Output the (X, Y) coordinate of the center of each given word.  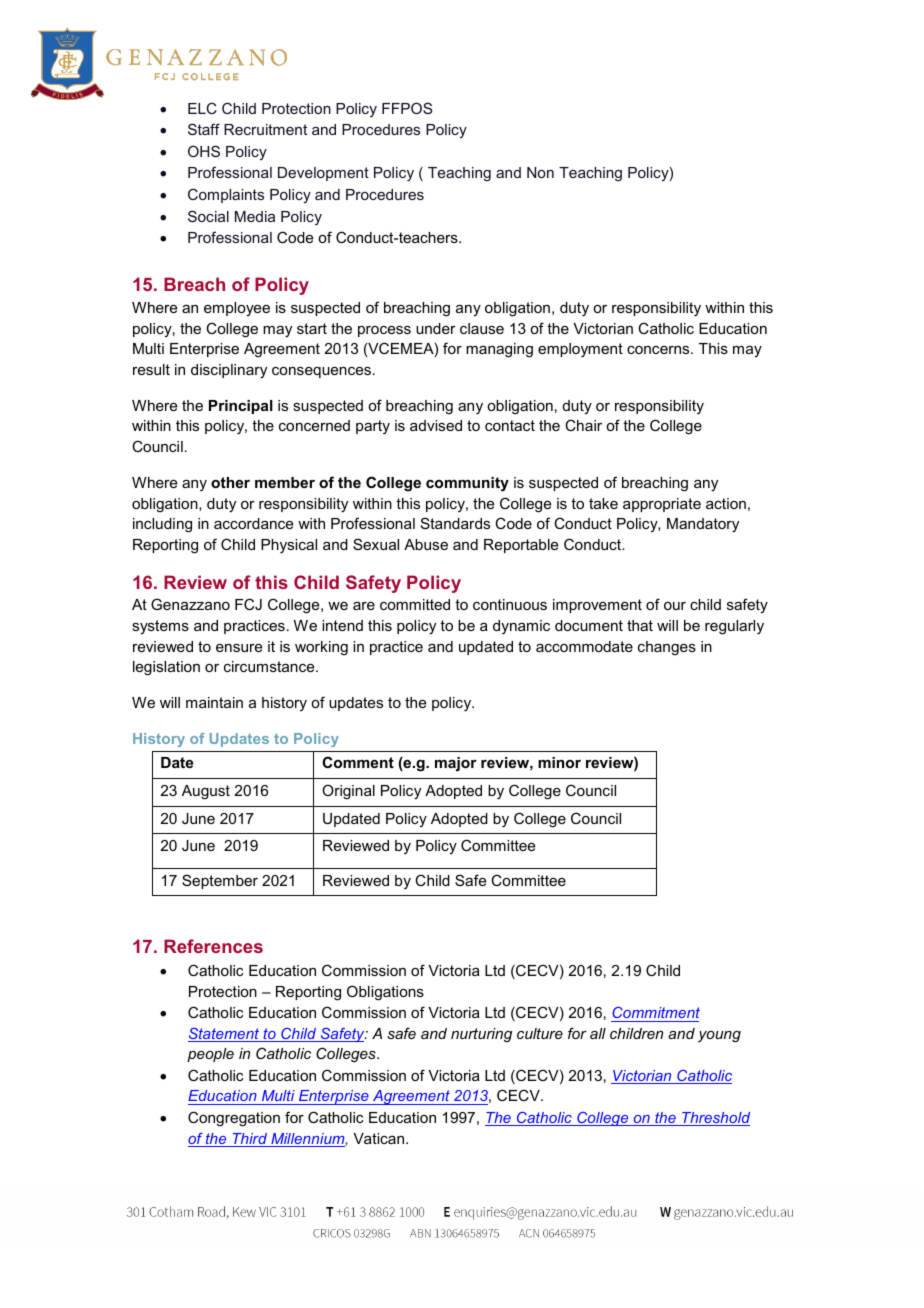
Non (540, 172)
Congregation (234, 1119)
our (675, 606)
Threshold (715, 1119)
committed (415, 604)
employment (580, 350)
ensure (239, 648)
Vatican (380, 1138)
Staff (204, 129)
